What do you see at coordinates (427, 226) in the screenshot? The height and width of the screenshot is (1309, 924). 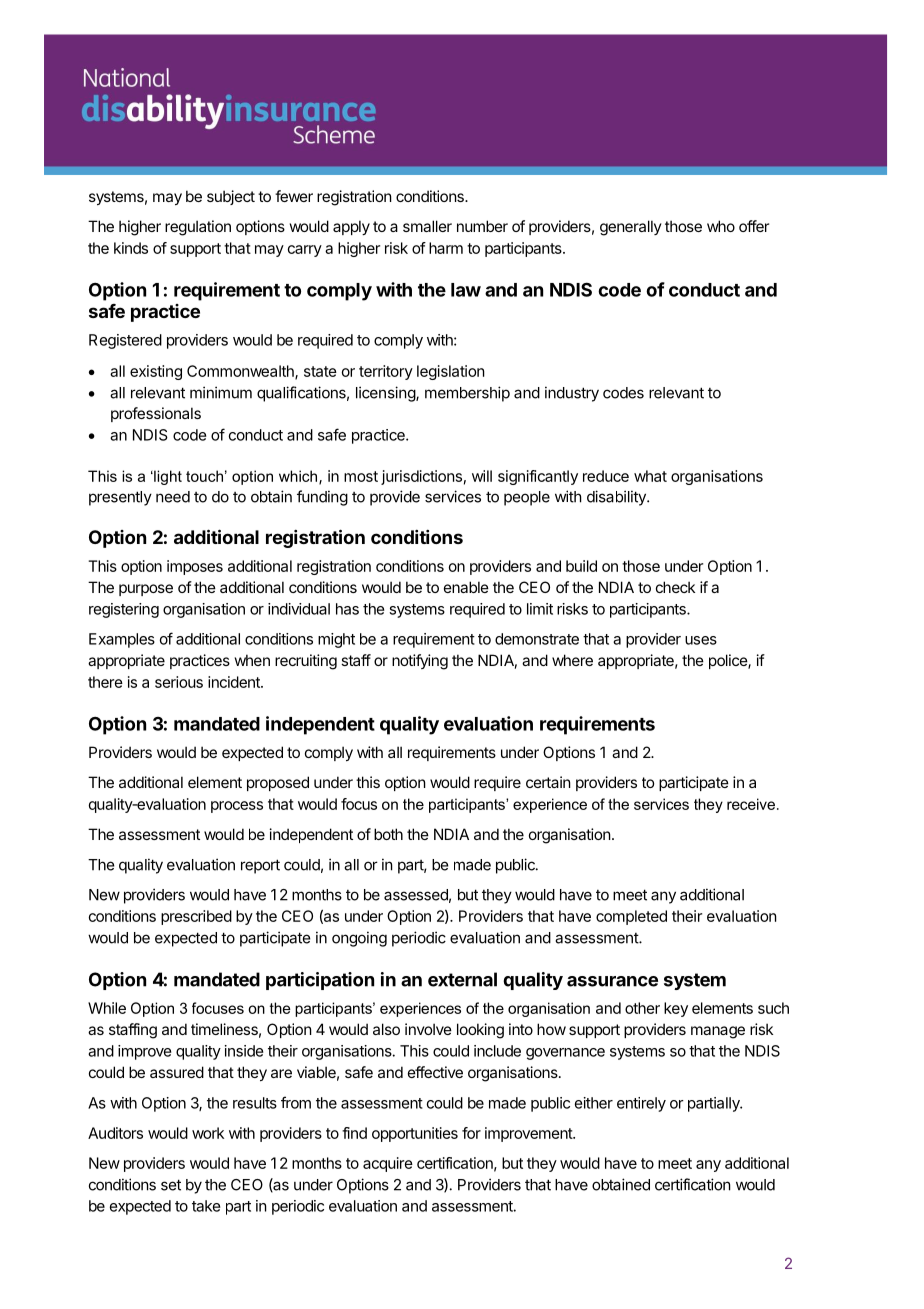 I see `smaller` at bounding box center [427, 226].
